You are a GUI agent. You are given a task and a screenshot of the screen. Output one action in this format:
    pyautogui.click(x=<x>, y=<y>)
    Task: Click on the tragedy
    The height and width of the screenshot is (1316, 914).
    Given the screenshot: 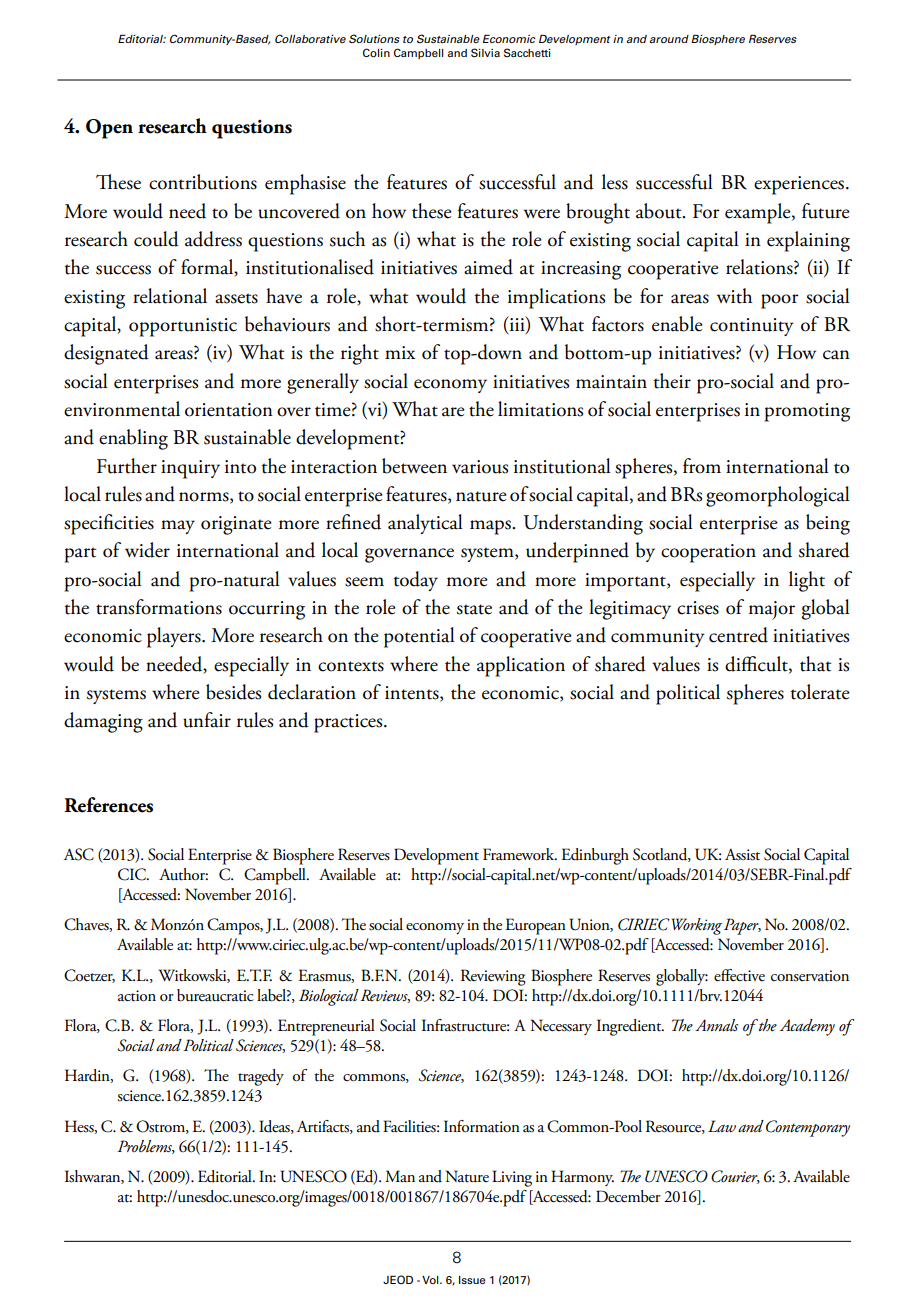 What is the action you would take?
    pyautogui.click(x=261, y=1077)
